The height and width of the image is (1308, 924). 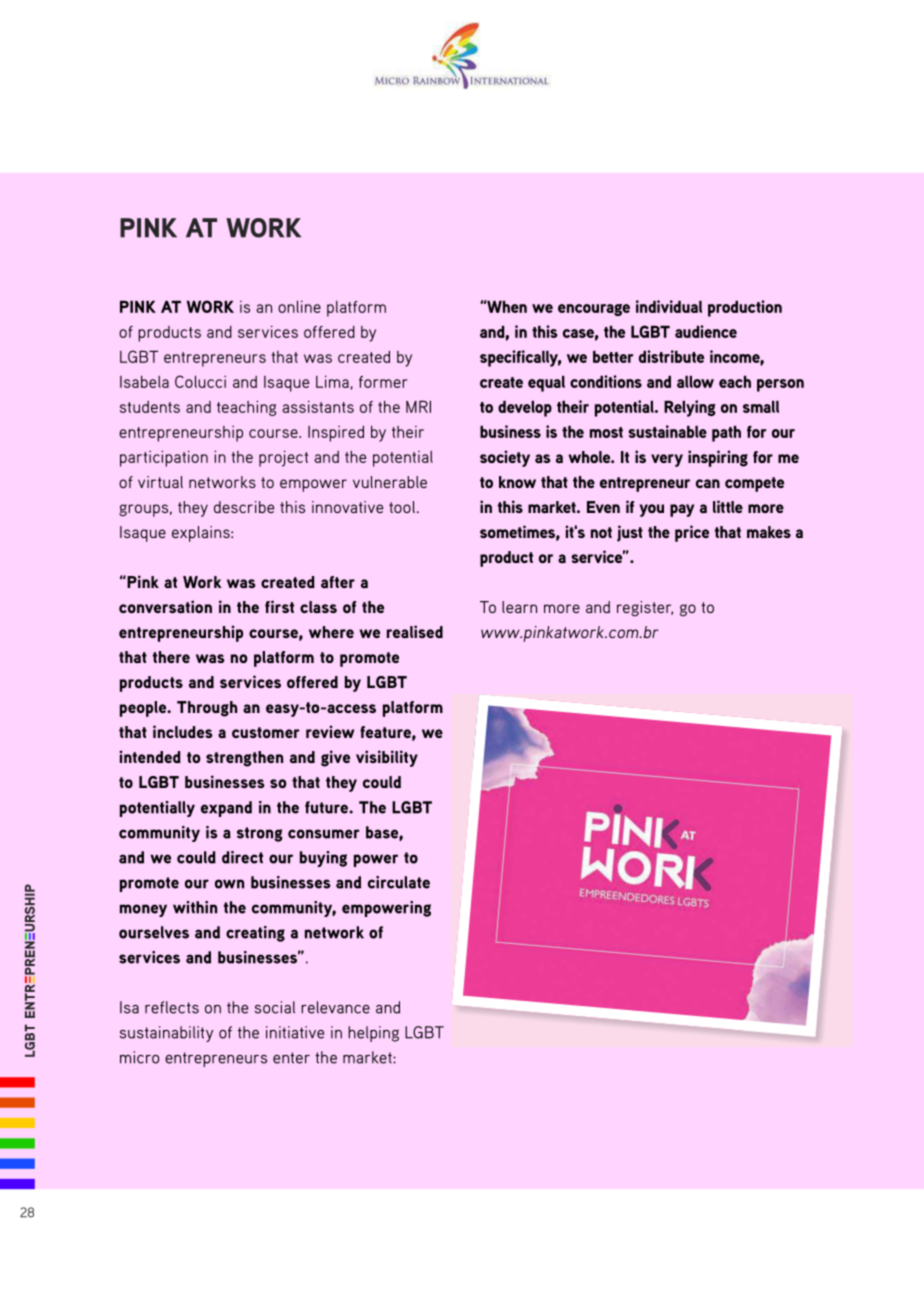 I want to click on online, so click(x=299, y=306).
